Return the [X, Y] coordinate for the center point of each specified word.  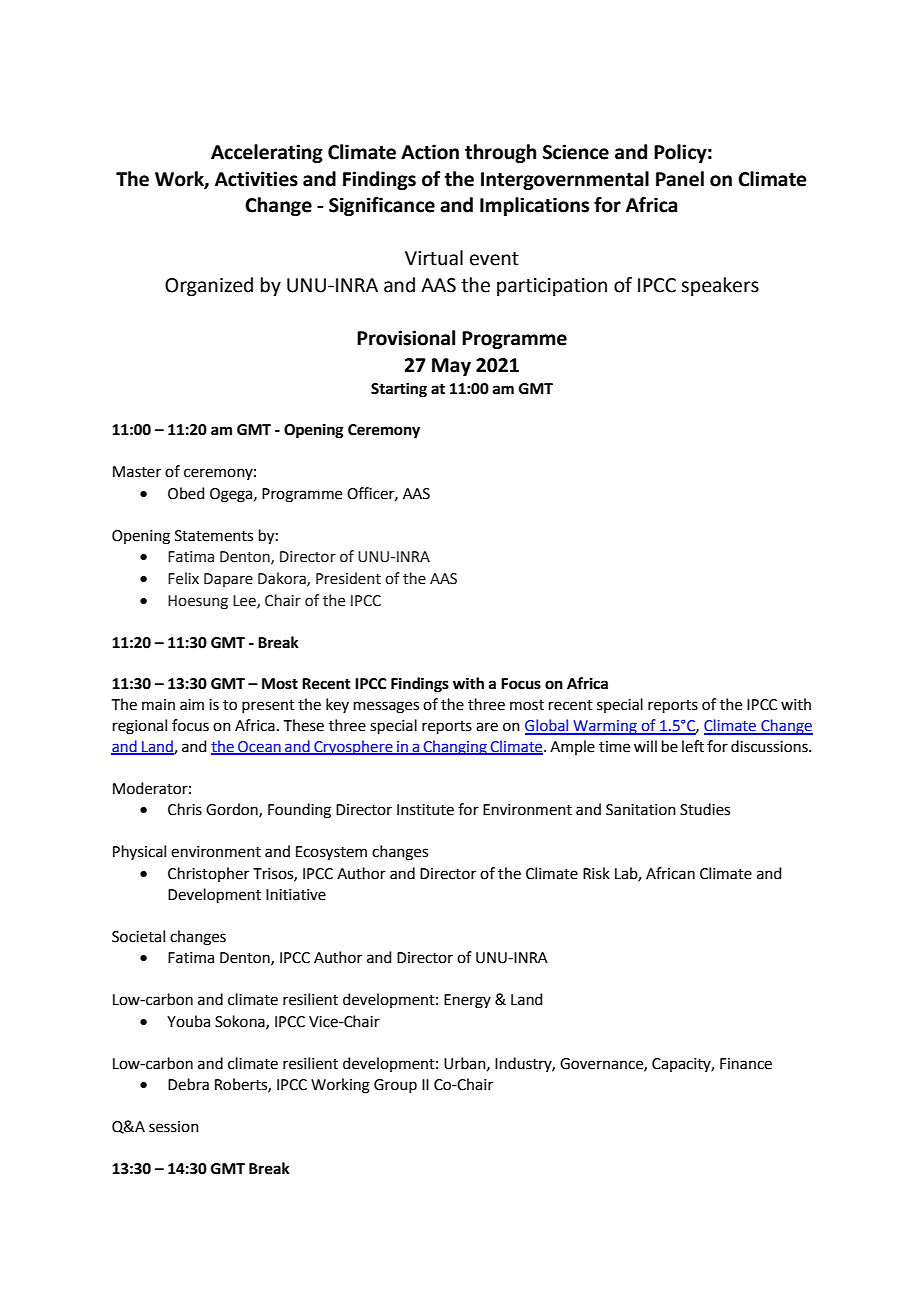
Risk [596, 873]
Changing [455, 747]
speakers [720, 286]
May [451, 367]
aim [192, 705]
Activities [256, 179]
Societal [138, 936]
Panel [680, 179]
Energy [467, 1001]
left [693, 746]
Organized [209, 286]
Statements [214, 536]
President [348, 578]
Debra [188, 1084]
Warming [605, 727]
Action [430, 152]
